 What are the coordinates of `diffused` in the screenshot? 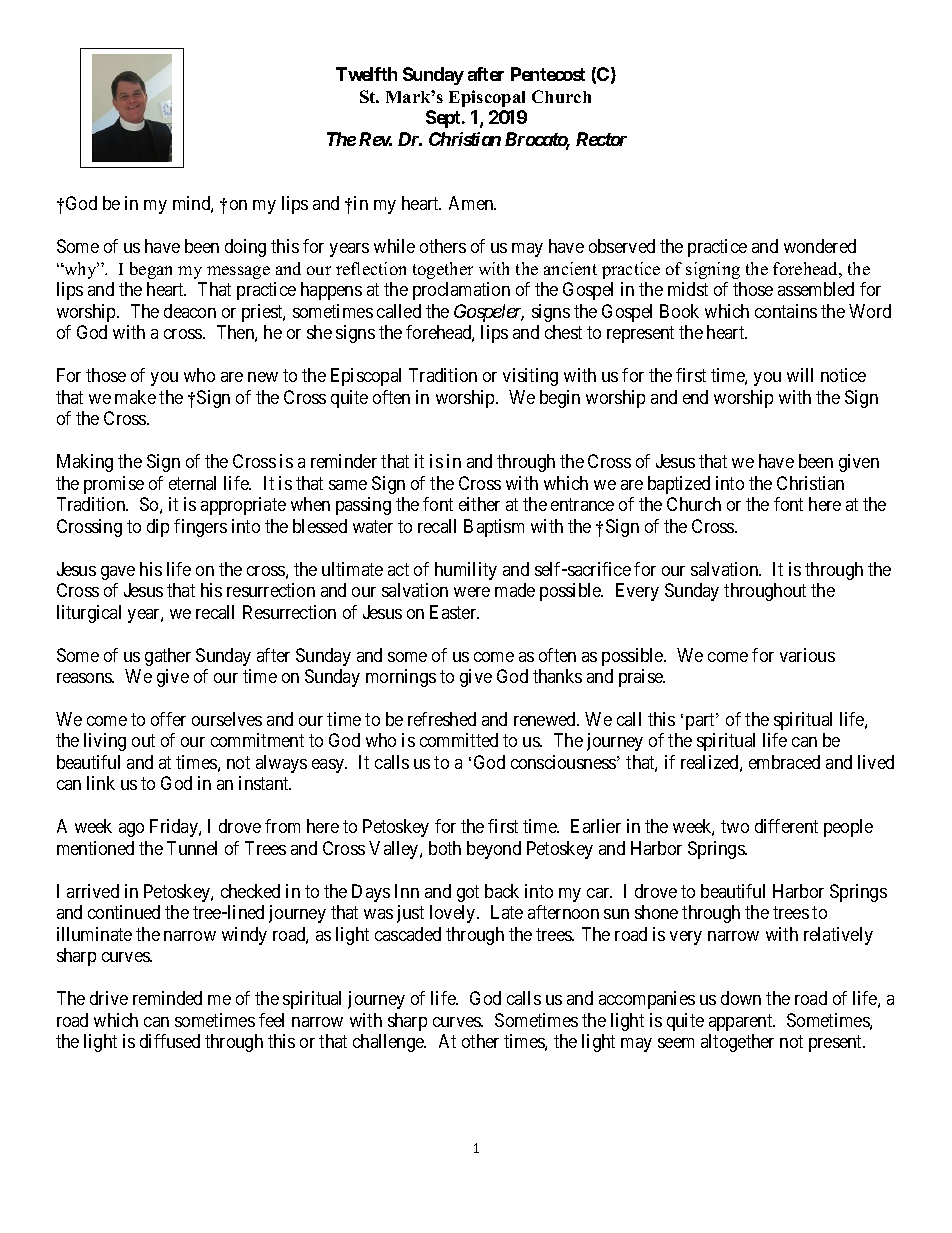 It's located at (170, 1041).
